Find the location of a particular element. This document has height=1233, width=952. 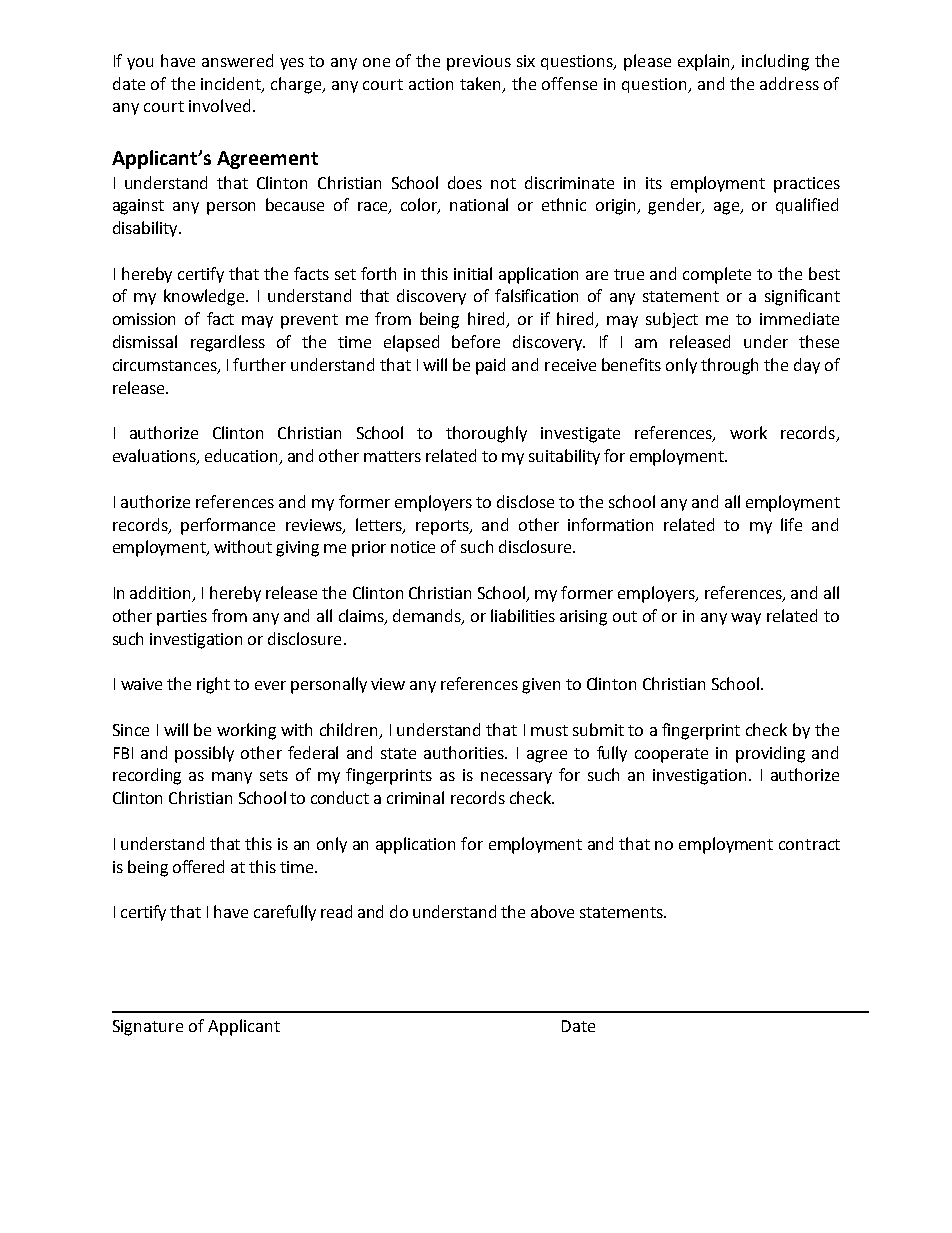

address is located at coordinates (789, 83).
